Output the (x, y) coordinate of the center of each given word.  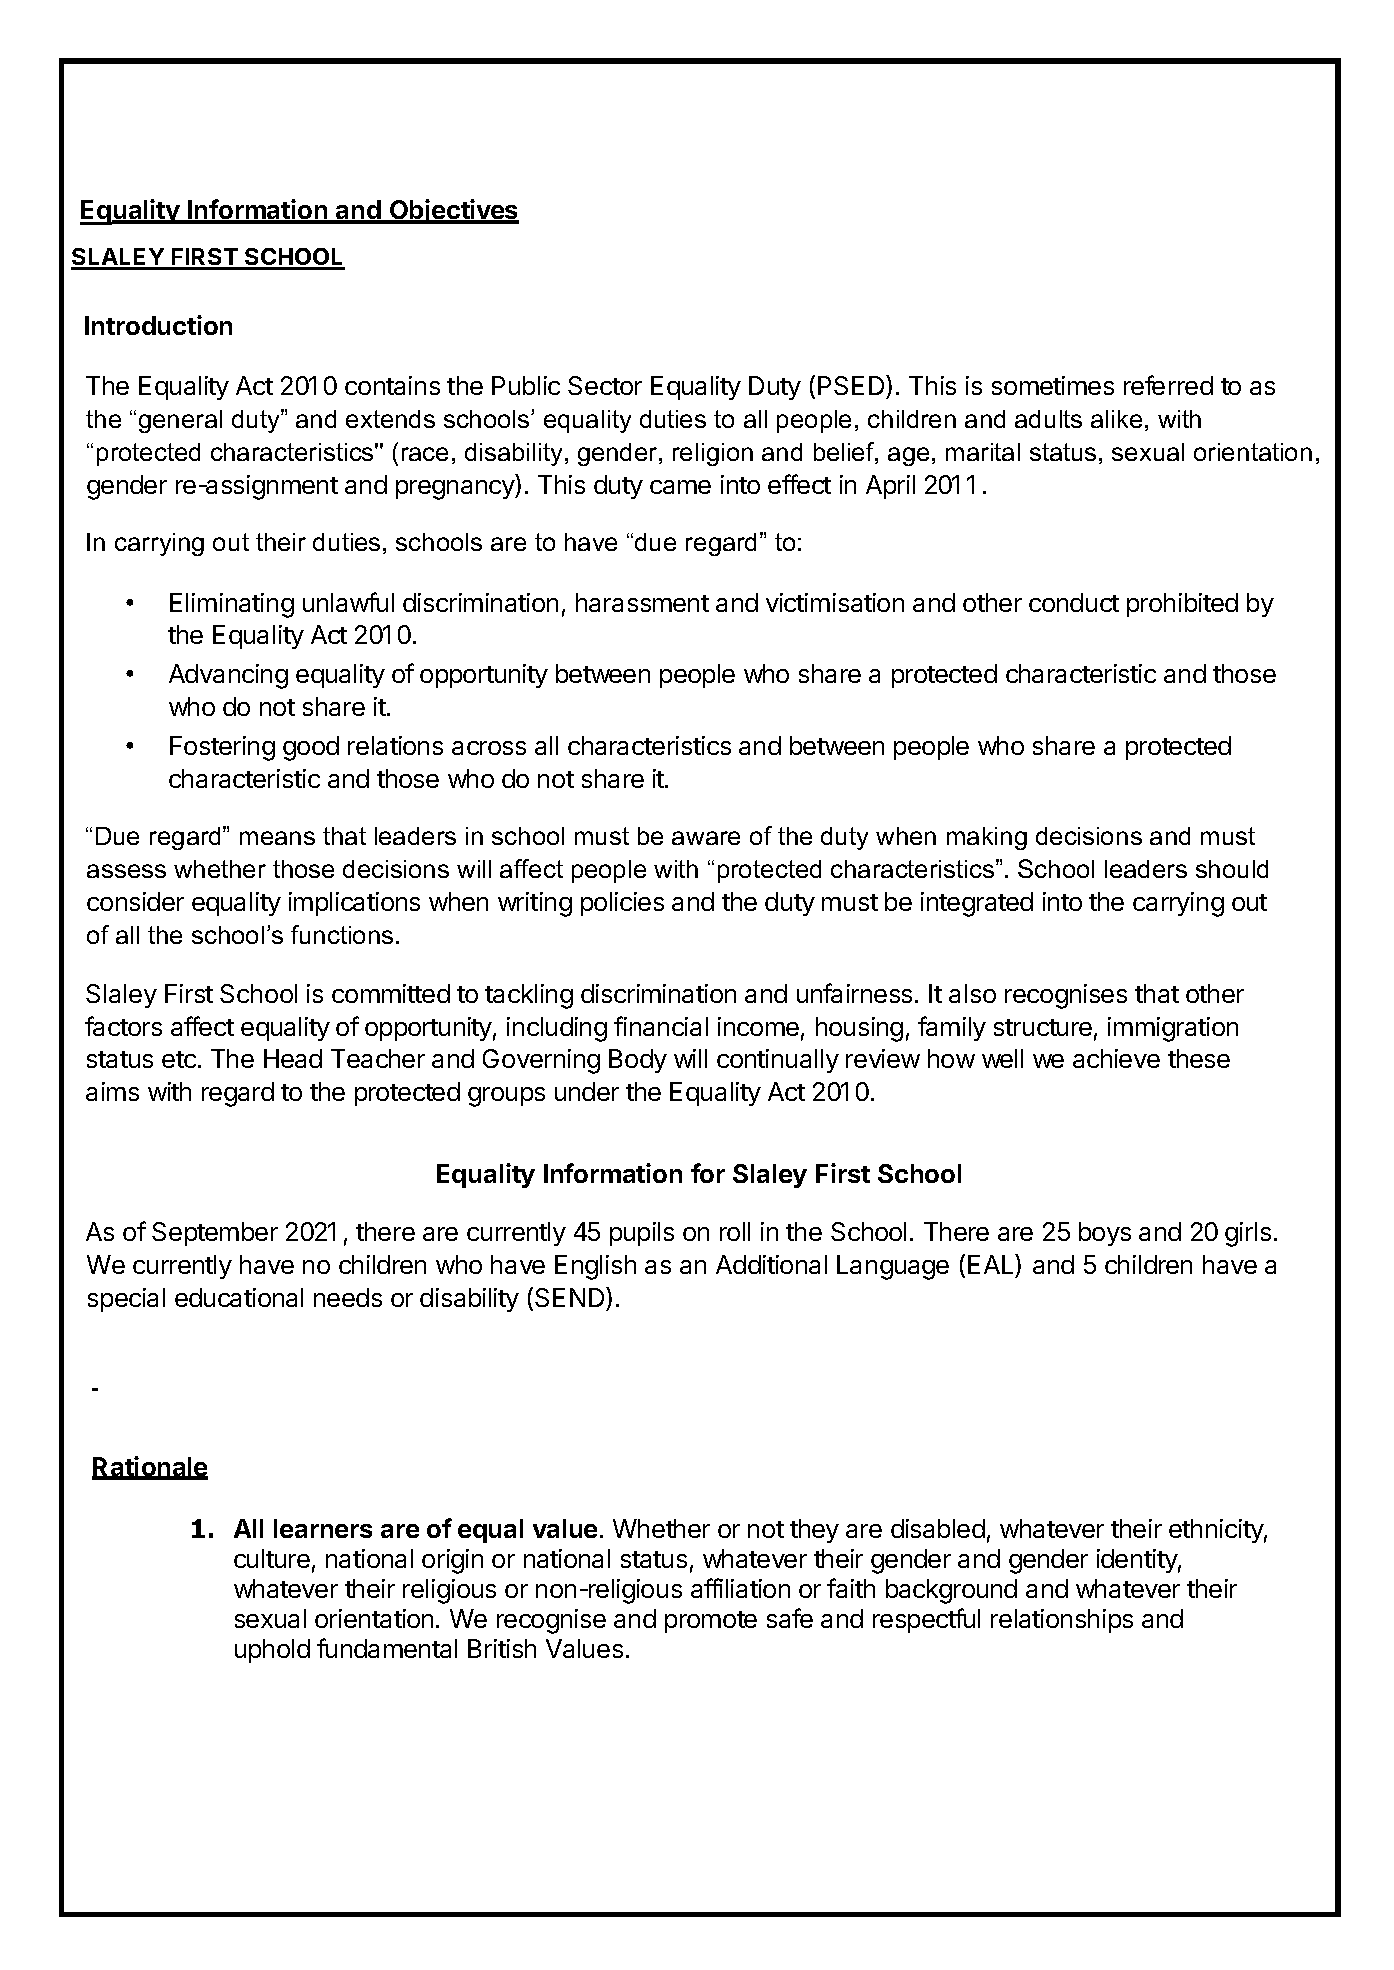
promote (711, 1622)
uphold (272, 1651)
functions (342, 934)
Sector (605, 385)
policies (622, 904)
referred (1168, 385)
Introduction (158, 325)
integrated (977, 904)
